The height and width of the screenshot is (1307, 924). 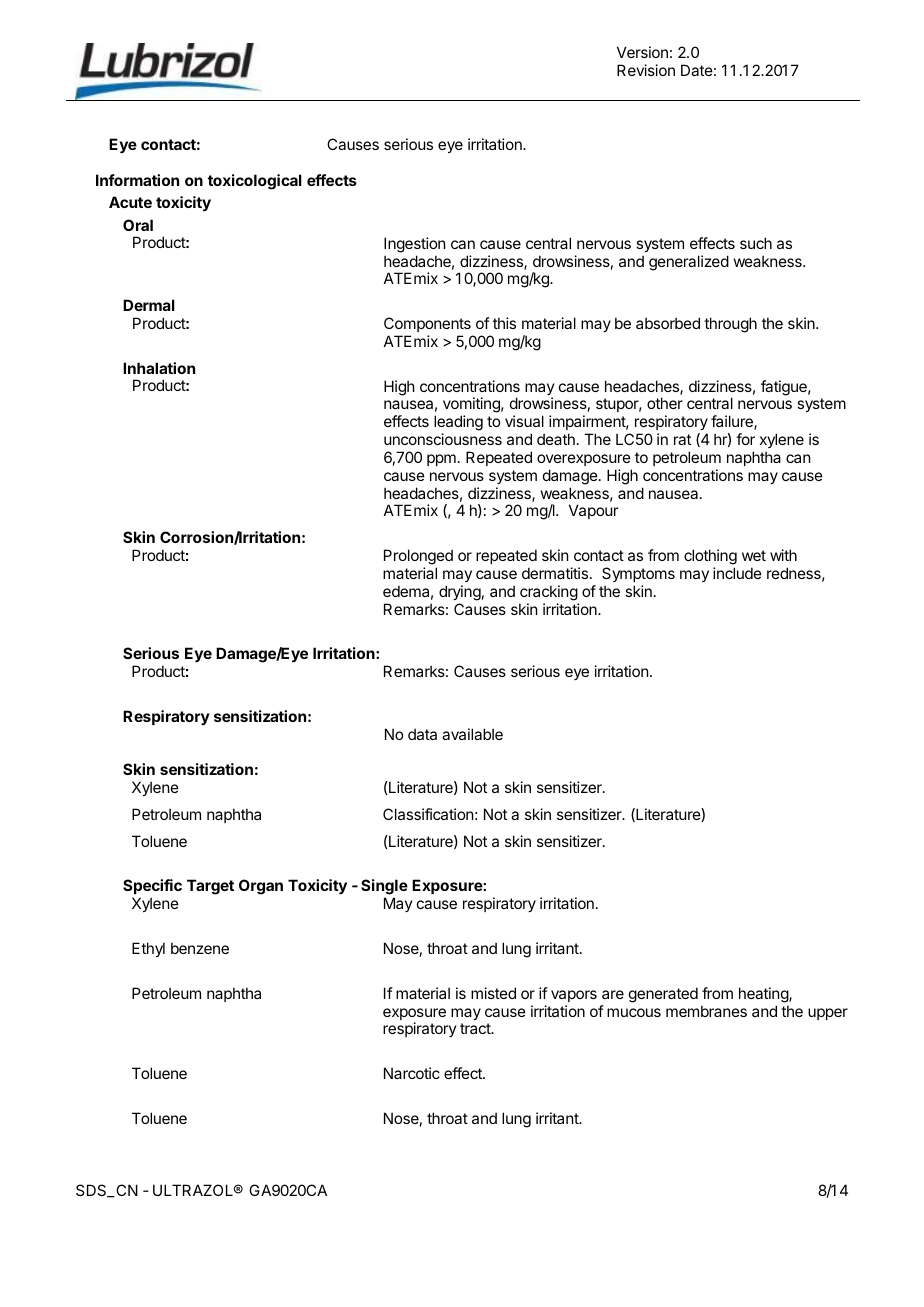 What do you see at coordinates (663, 995) in the screenshot?
I see `generated` at bounding box center [663, 995].
